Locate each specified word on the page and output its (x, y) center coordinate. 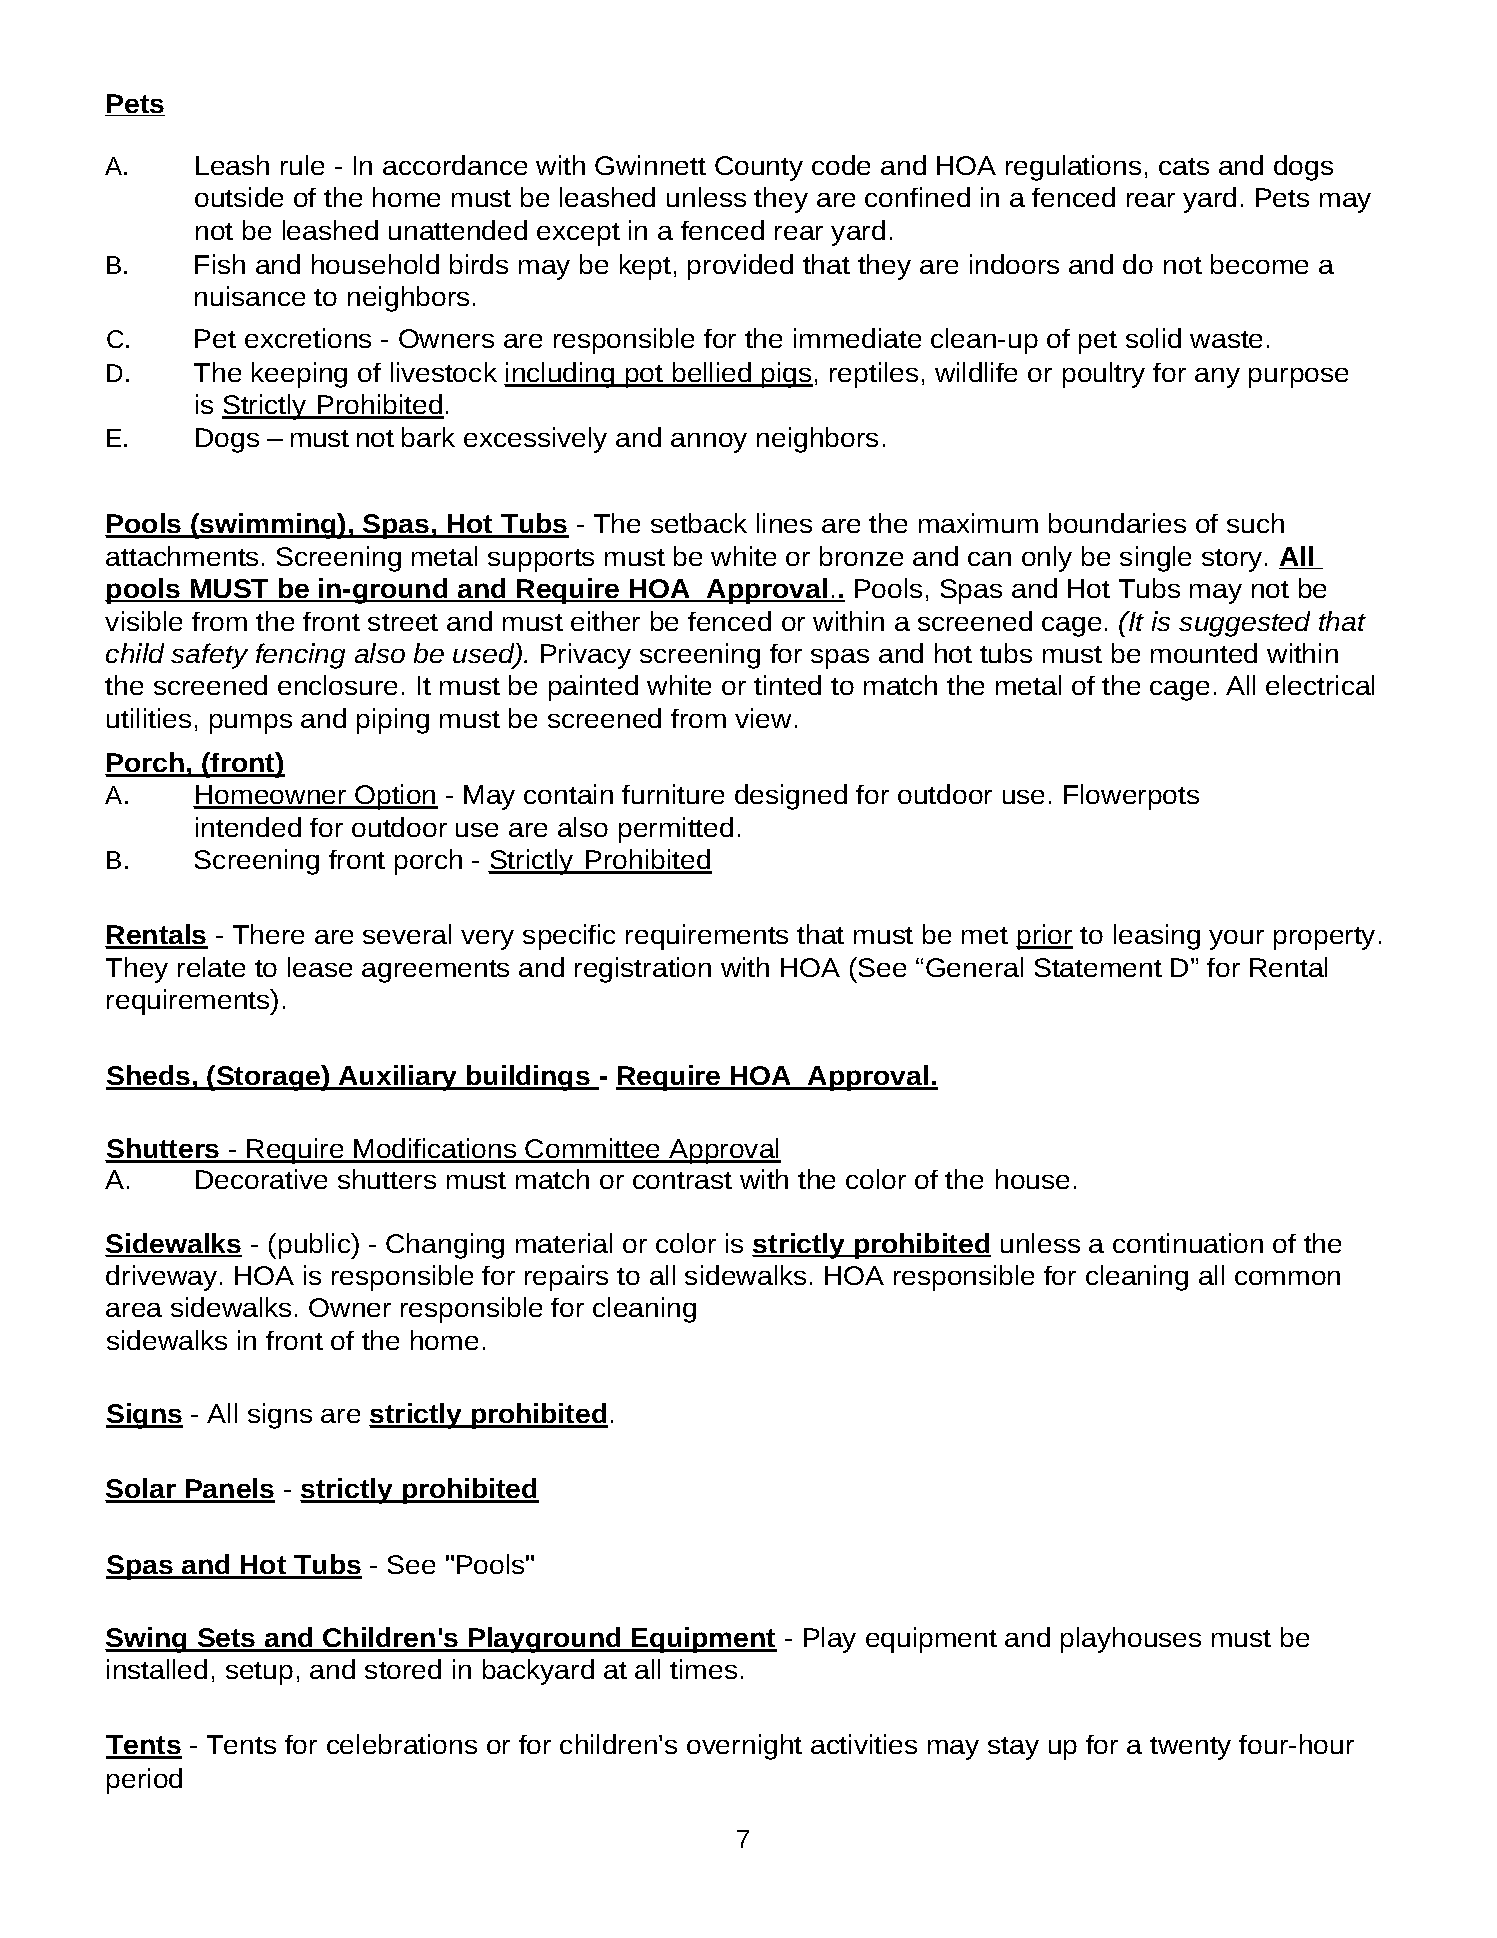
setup (259, 1673)
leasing (1157, 937)
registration (643, 970)
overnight (744, 1747)
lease (320, 967)
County (759, 168)
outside (239, 197)
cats (1184, 166)
